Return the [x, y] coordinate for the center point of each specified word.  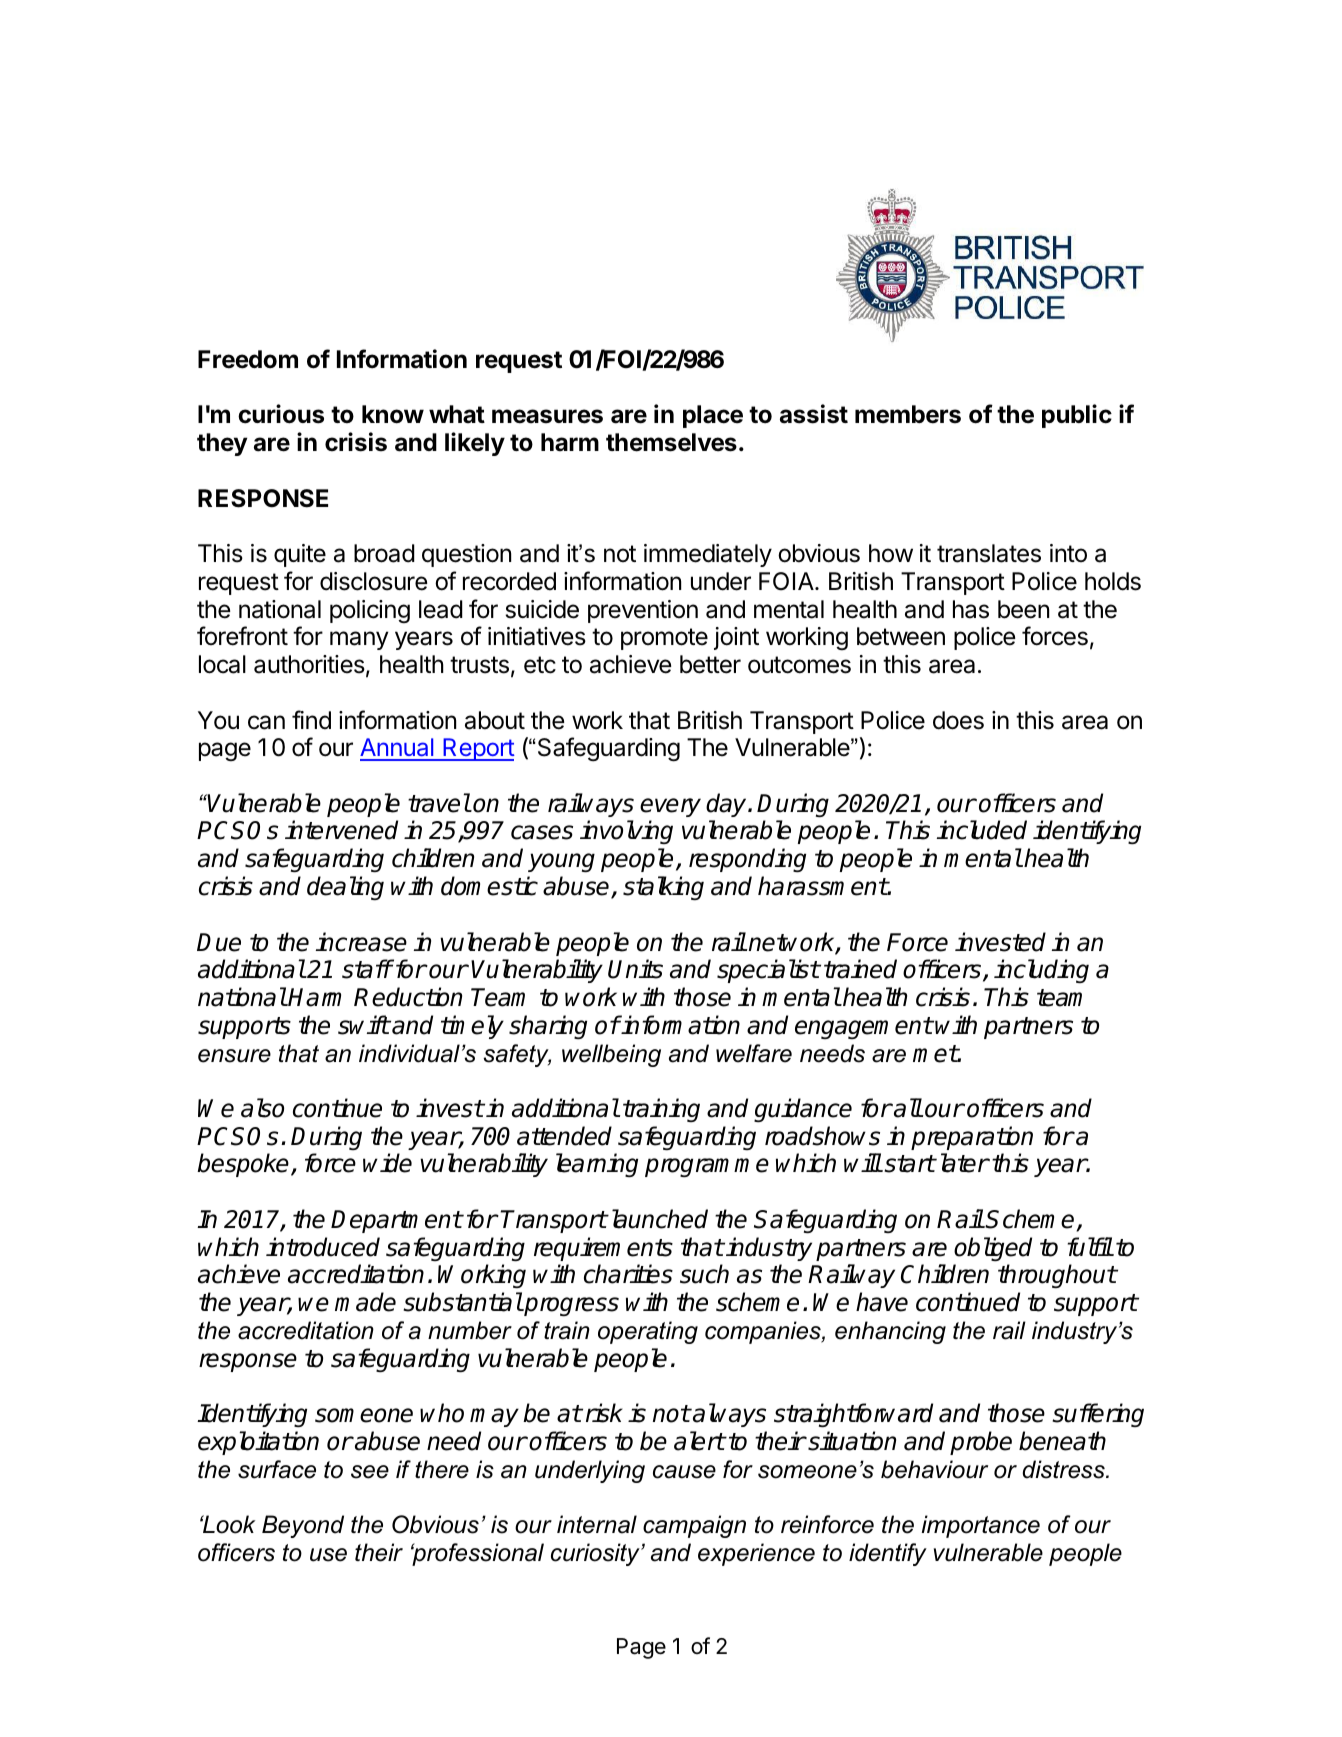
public [1077, 416]
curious [281, 414]
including [1041, 971]
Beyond [303, 1526]
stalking [663, 888]
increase [361, 942]
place [713, 416]
